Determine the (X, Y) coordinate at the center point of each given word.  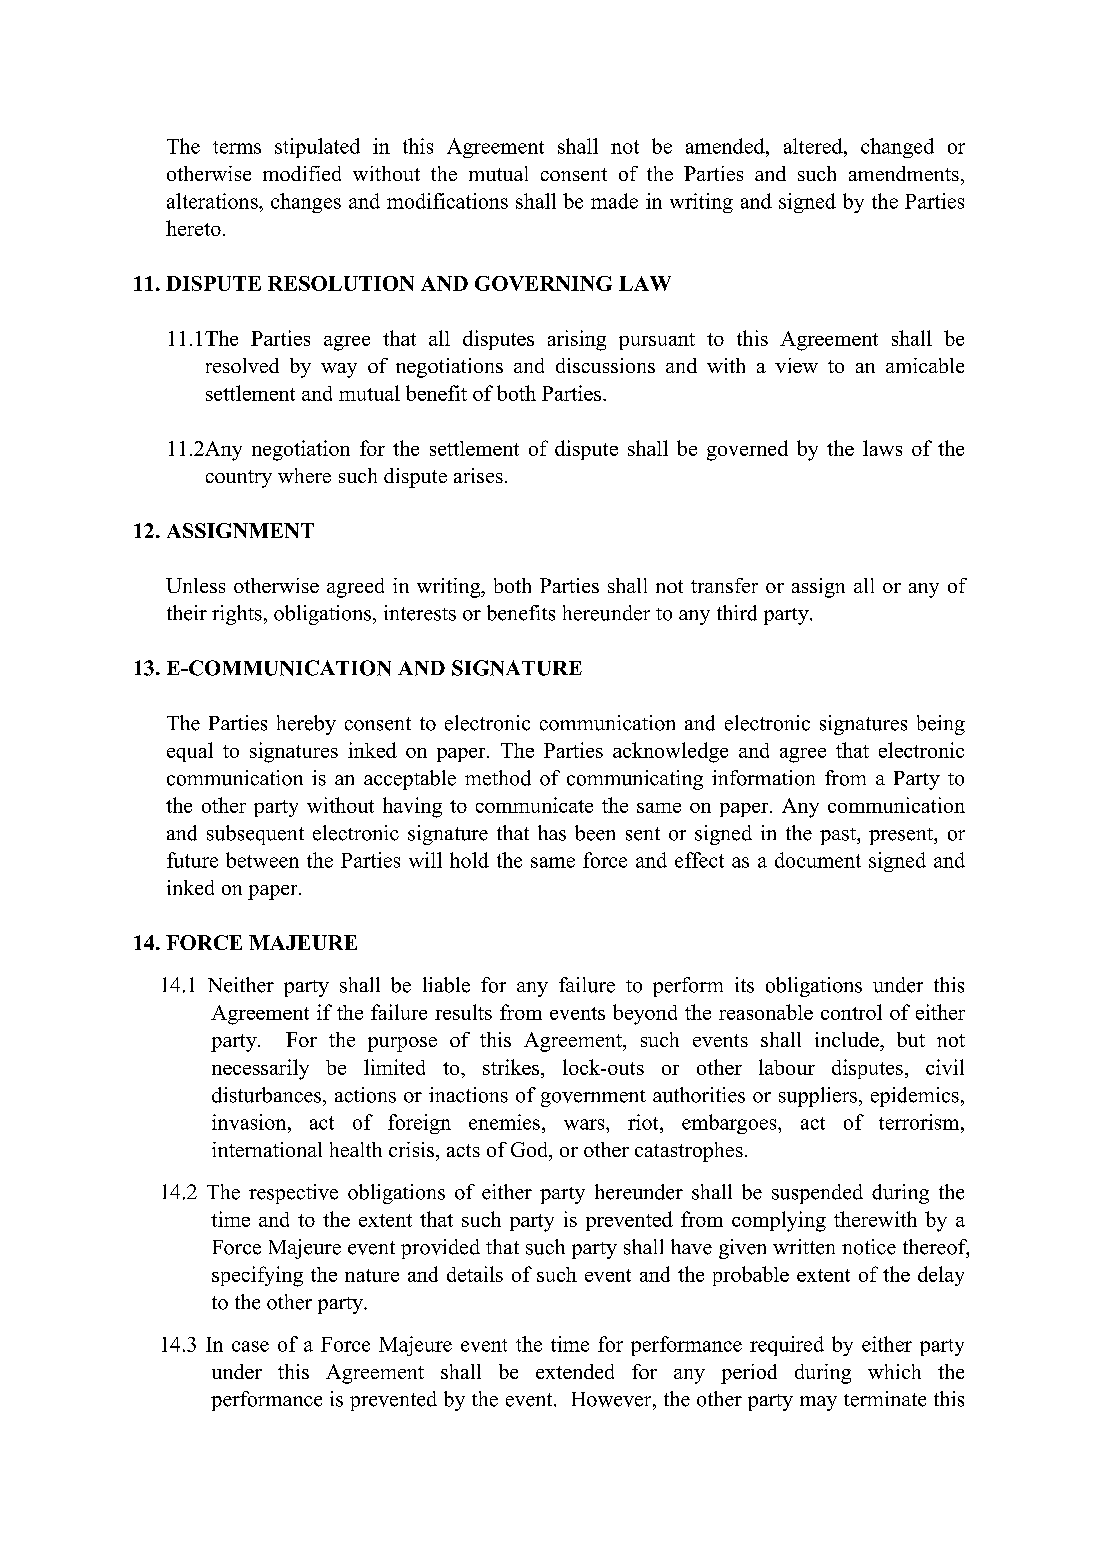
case (250, 1346)
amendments (904, 173)
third (737, 613)
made (614, 201)
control (851, 1012)
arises (478, 475)
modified (302, 173)
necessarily (260, 1069)
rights (237, 615)
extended (575, 1371)
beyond (645, 1014)
